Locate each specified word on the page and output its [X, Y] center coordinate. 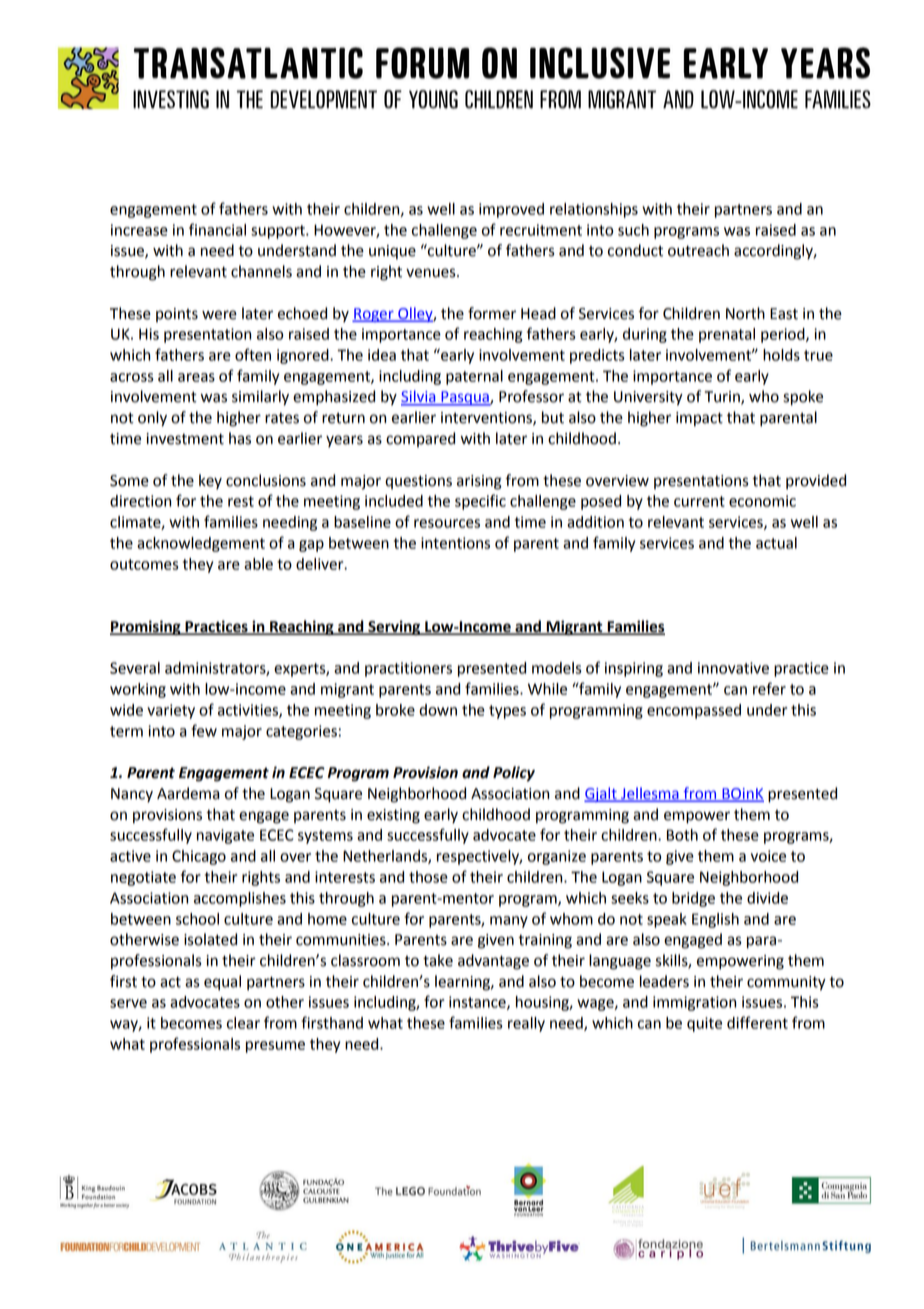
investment [185, 439]
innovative [733, 668]
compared [420, 439]
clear [243, 1023]
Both [682, 835]
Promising [146, 628]
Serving [394, 628]
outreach [698, 250]
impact [699, 419]
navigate [225, 836]
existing [393, 816]
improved [511, 210]
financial [217, 229]
